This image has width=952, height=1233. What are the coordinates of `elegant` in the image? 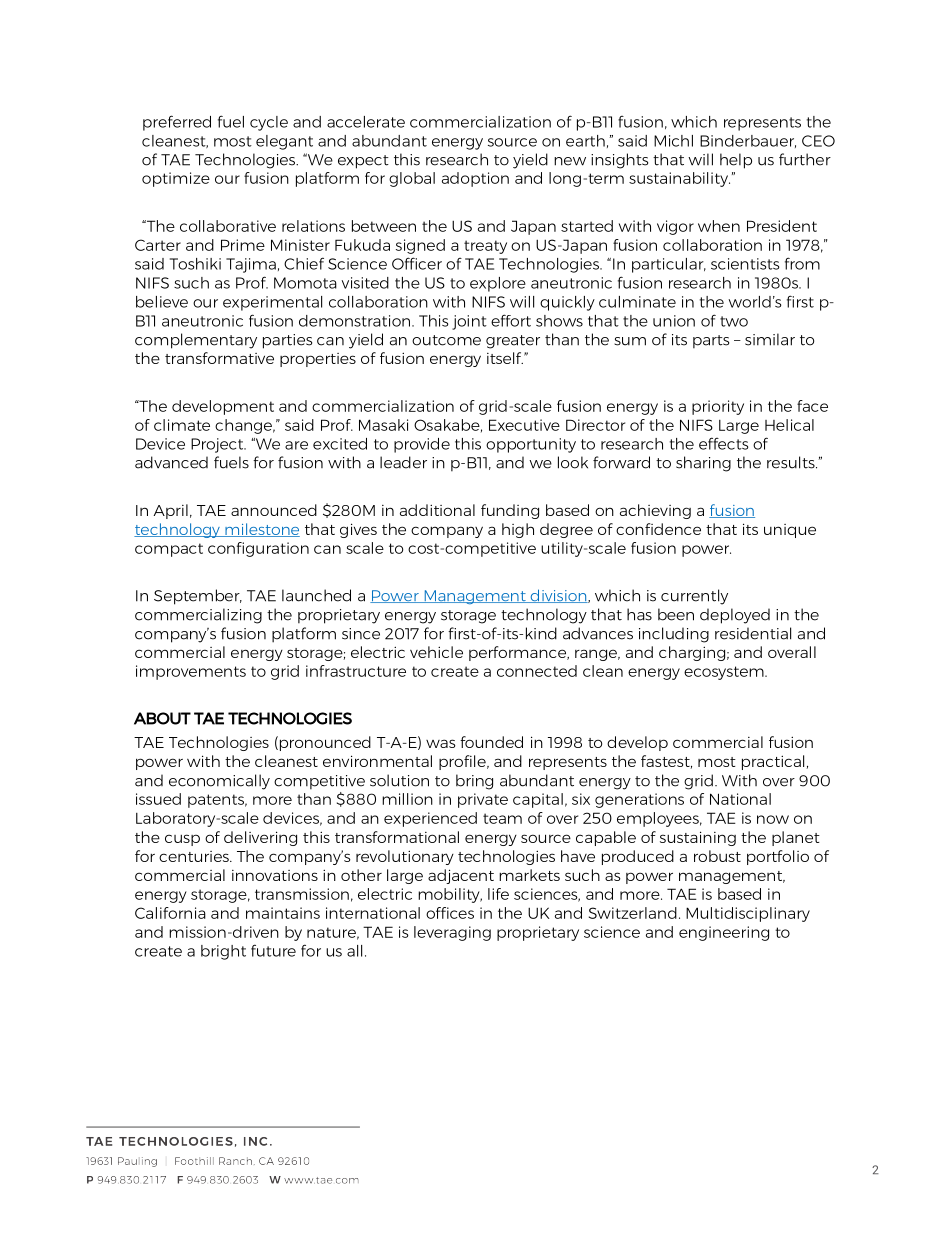 It's located at (284, 142).
